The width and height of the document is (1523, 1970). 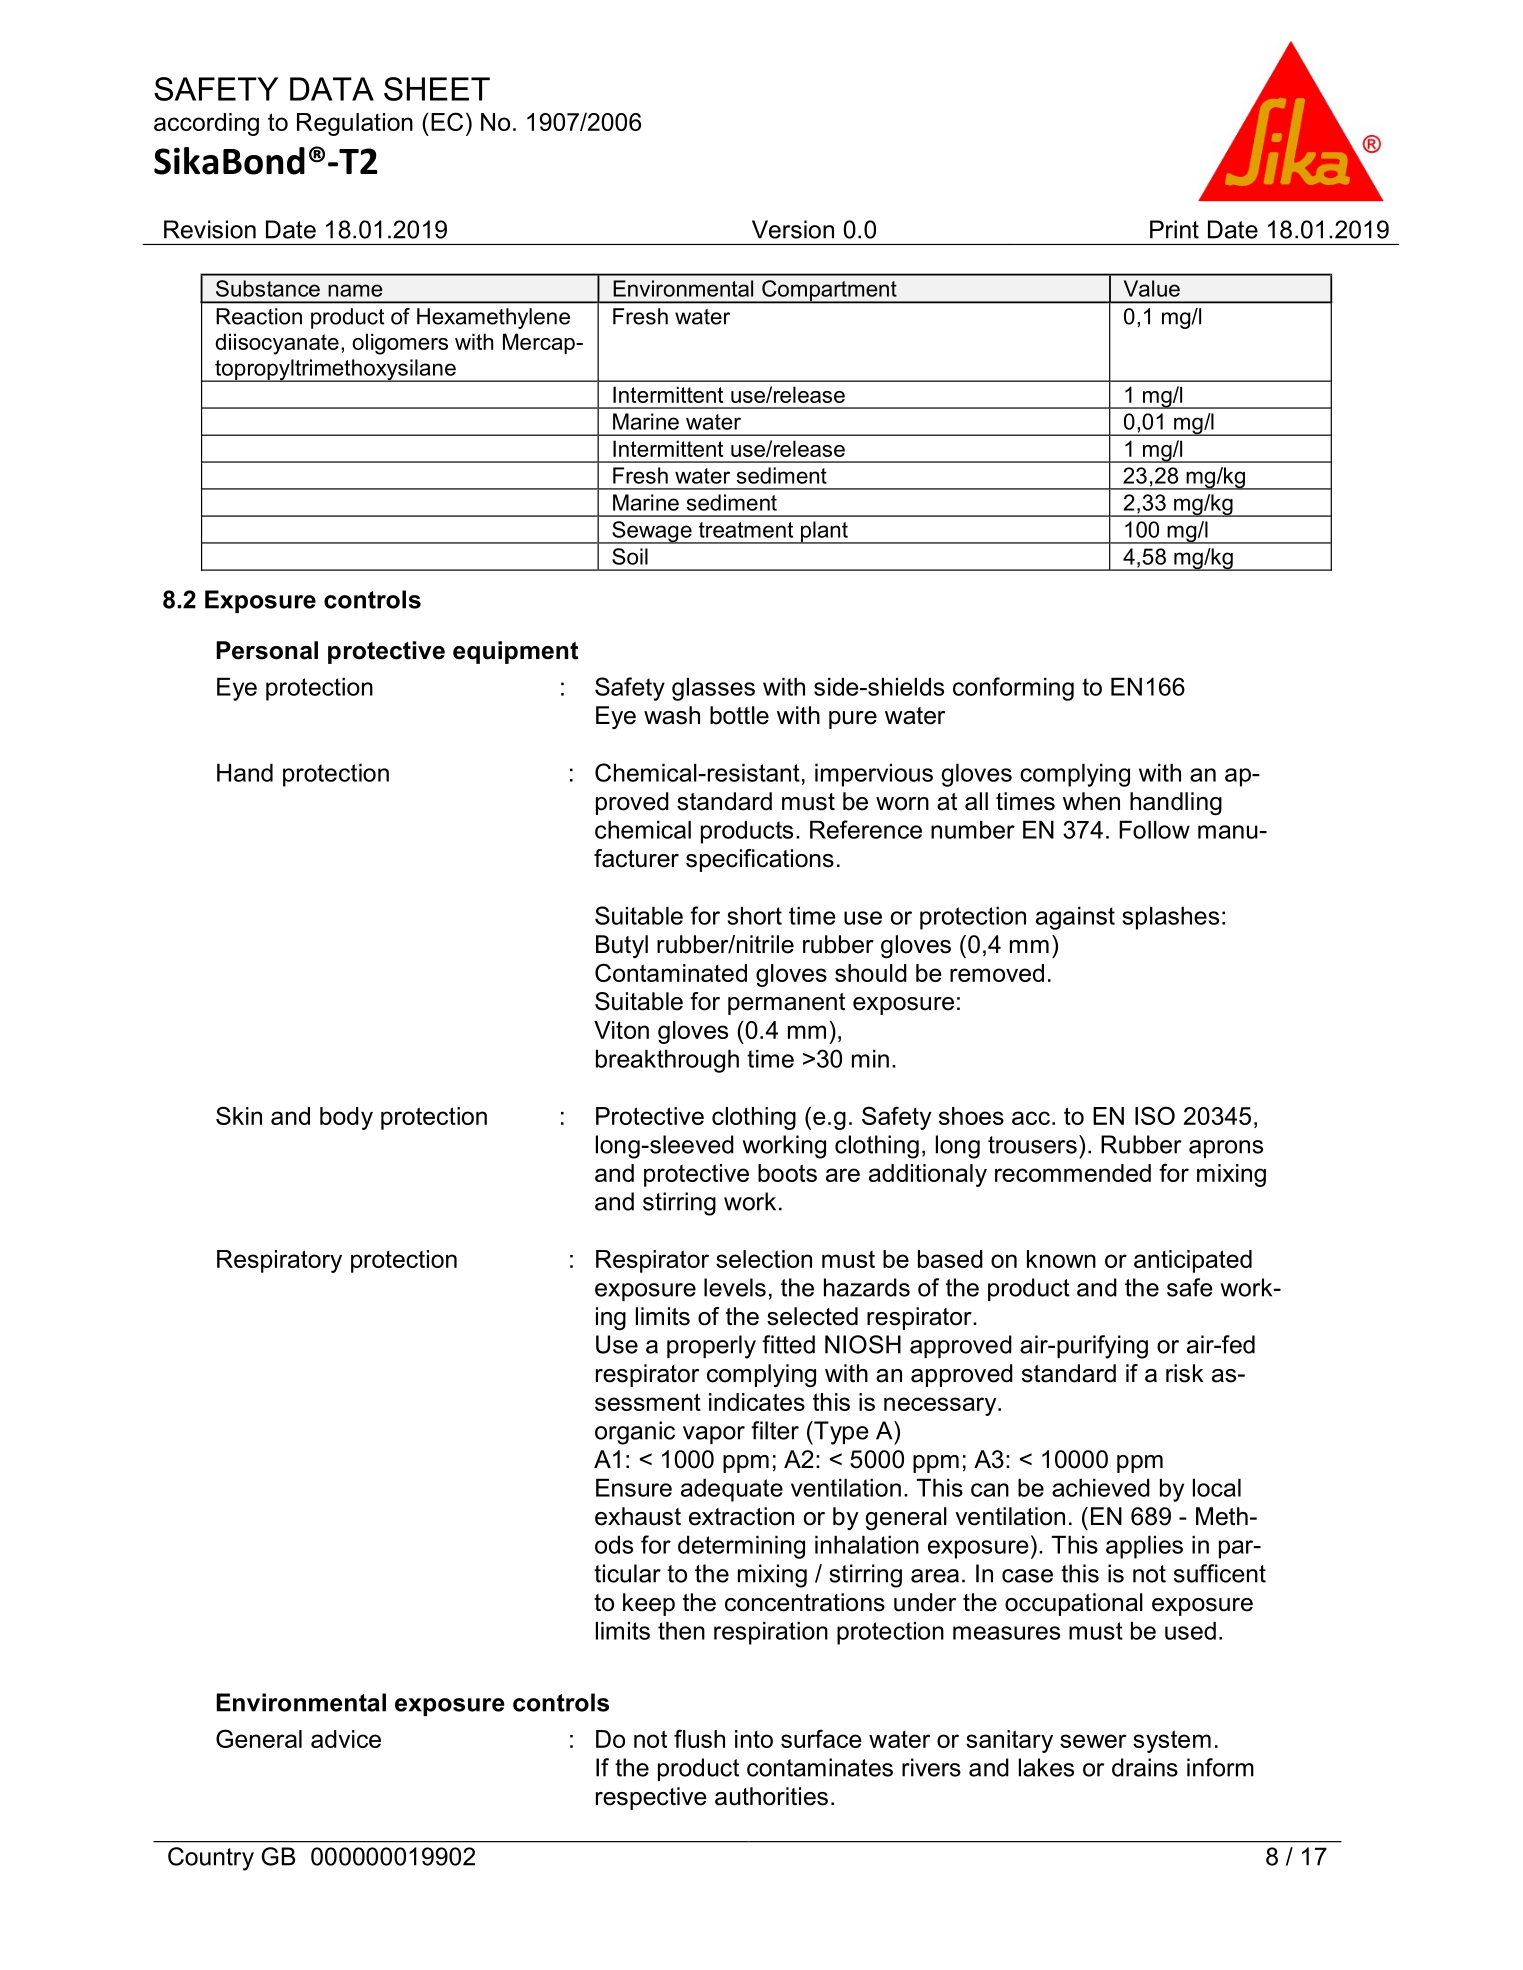 What do you see at coordinates (793, 229) in the document?
I see `Version` at bounding box center [793, 229].
